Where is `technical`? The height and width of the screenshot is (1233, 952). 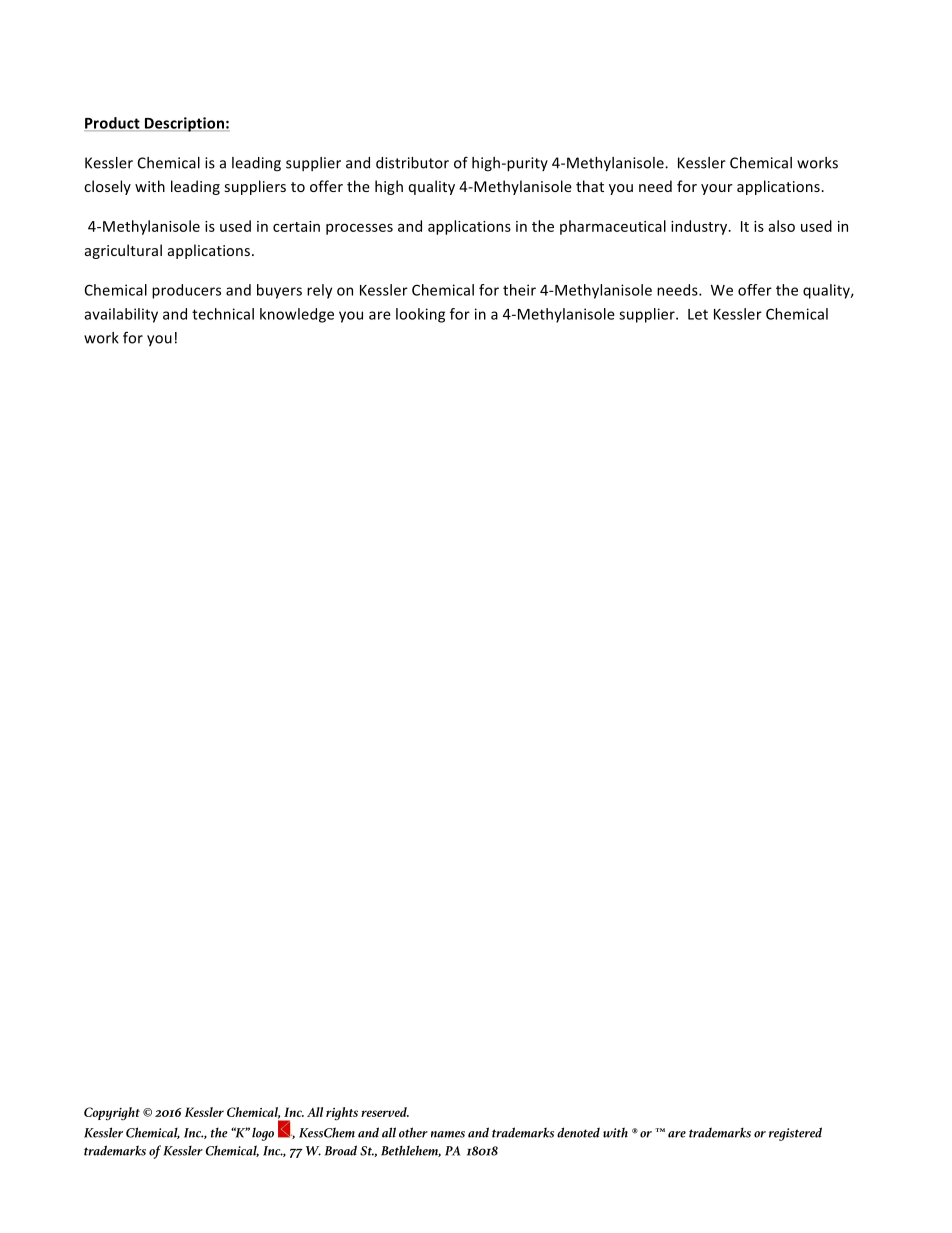 technical is located at coordinates (223, 314).
